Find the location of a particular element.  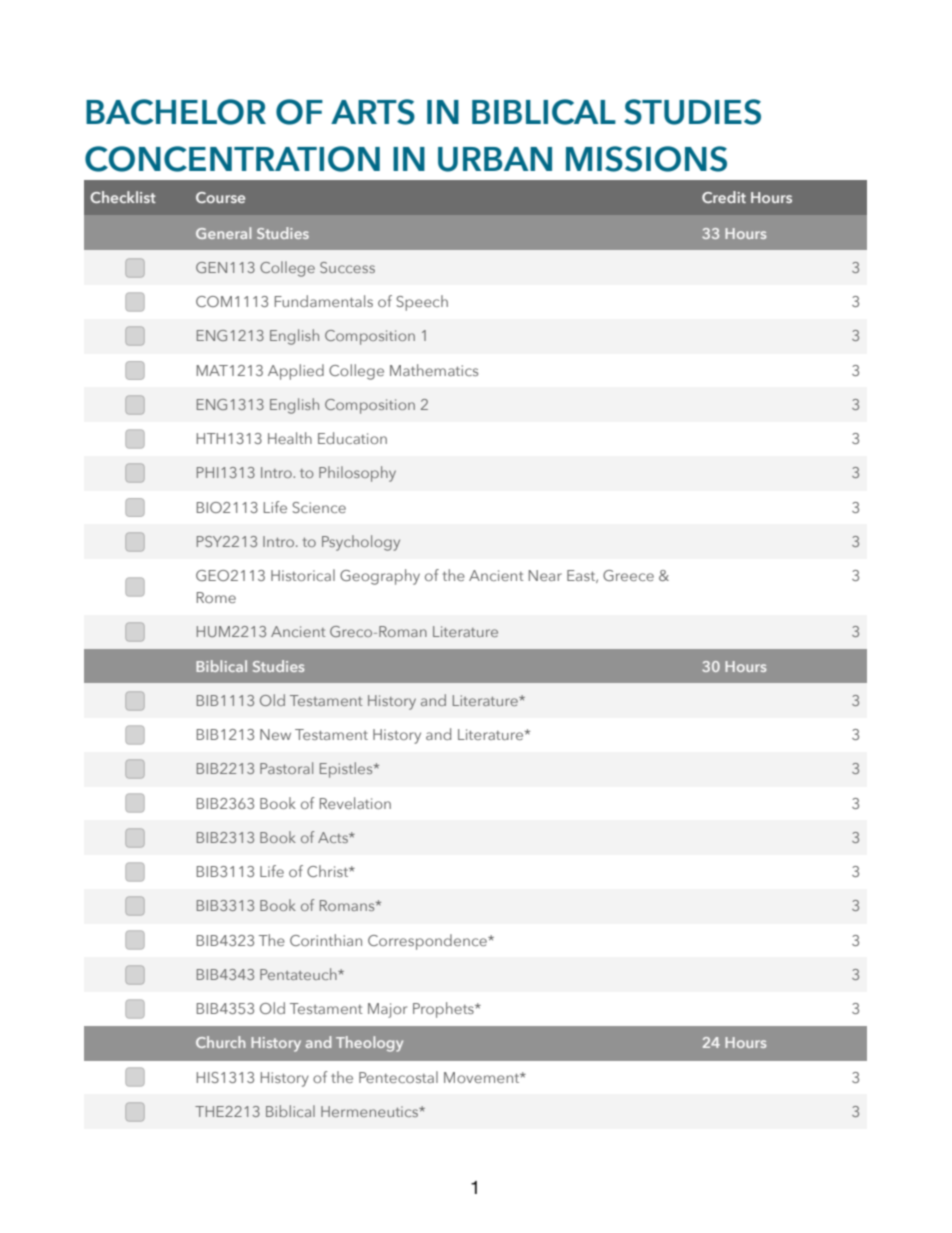

Correspondence is located at coordinates (428, 942).
